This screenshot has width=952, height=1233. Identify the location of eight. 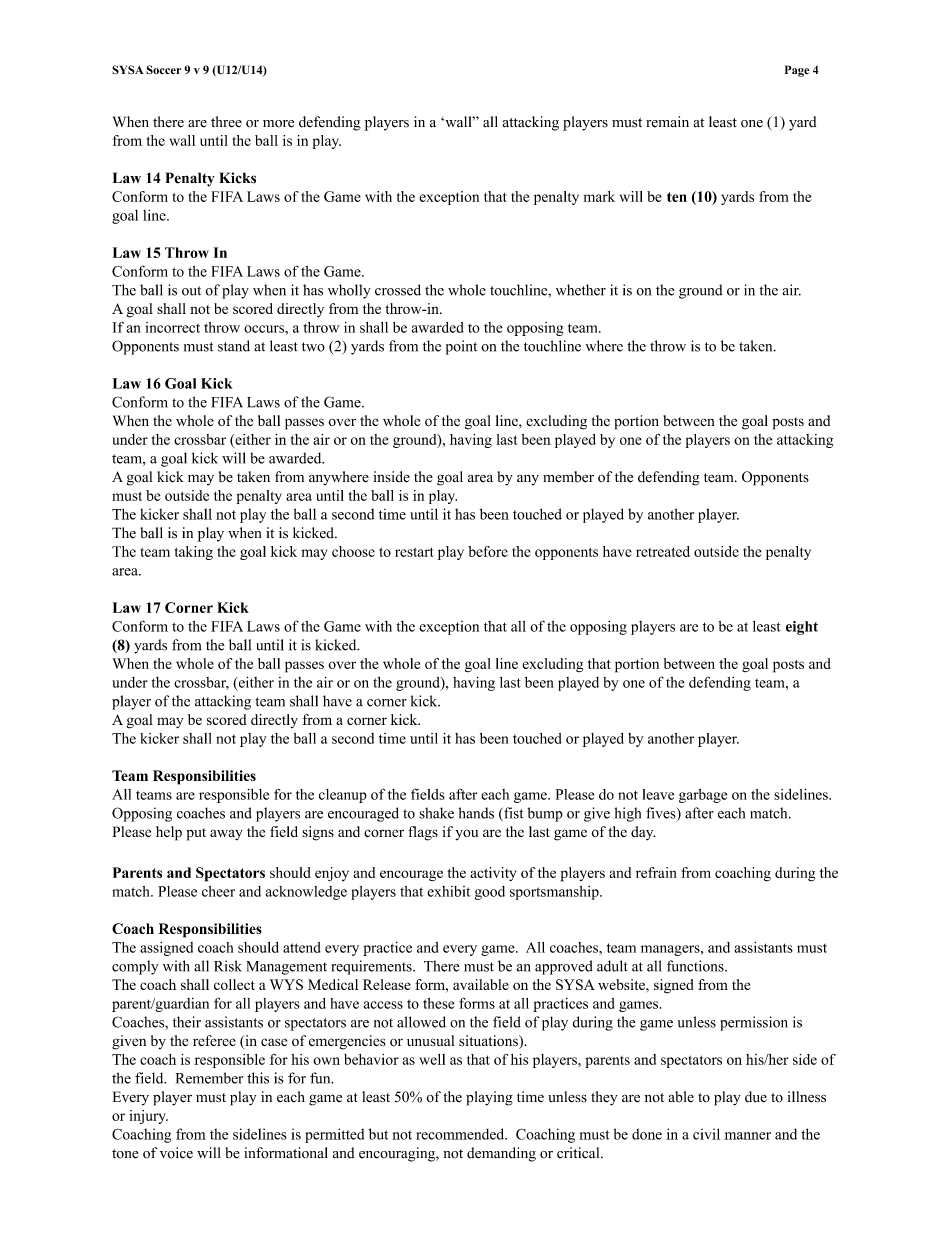
(802, 628).
